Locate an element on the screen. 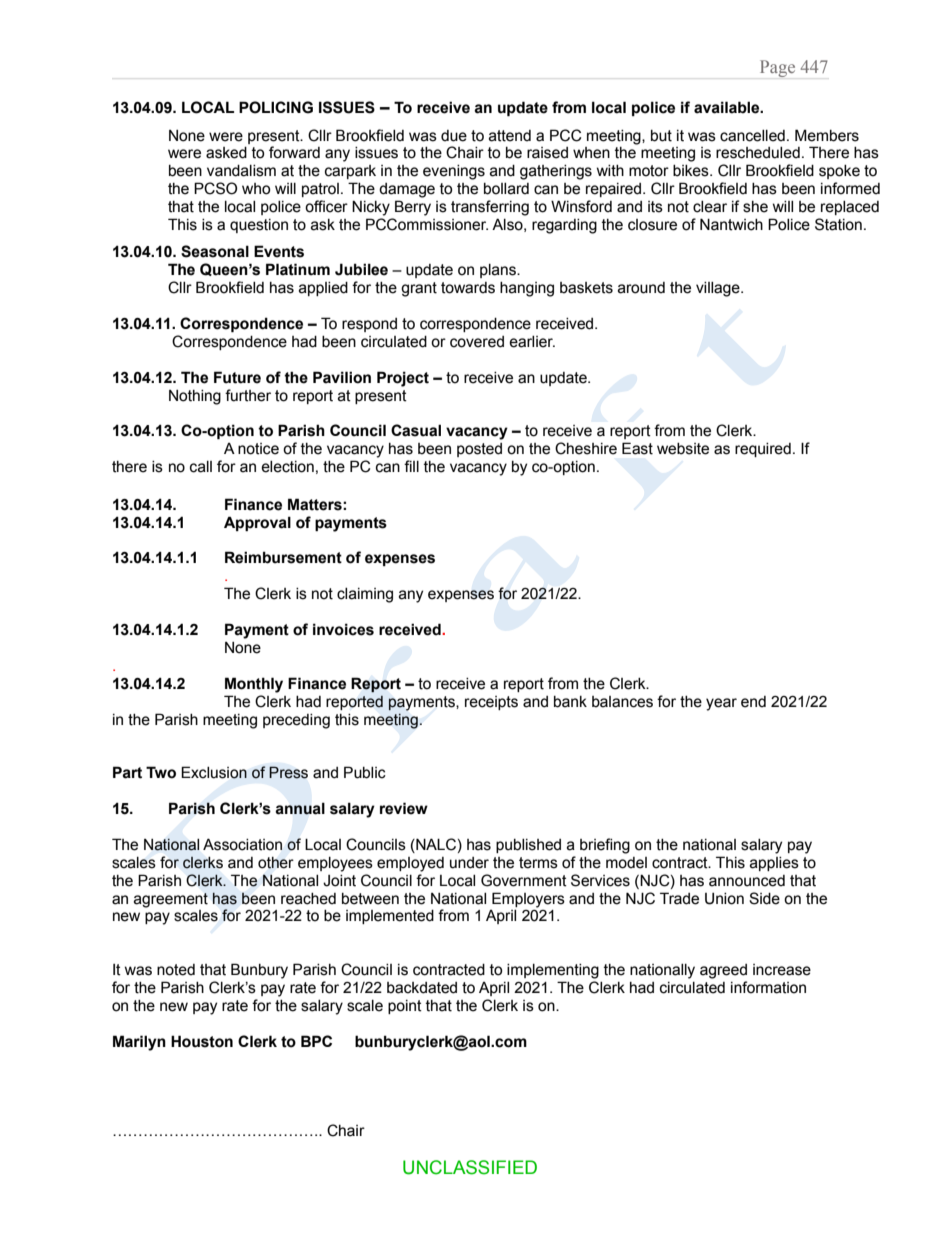 The image size is (952, 1233). announced is located at coordinates (747, 881).
